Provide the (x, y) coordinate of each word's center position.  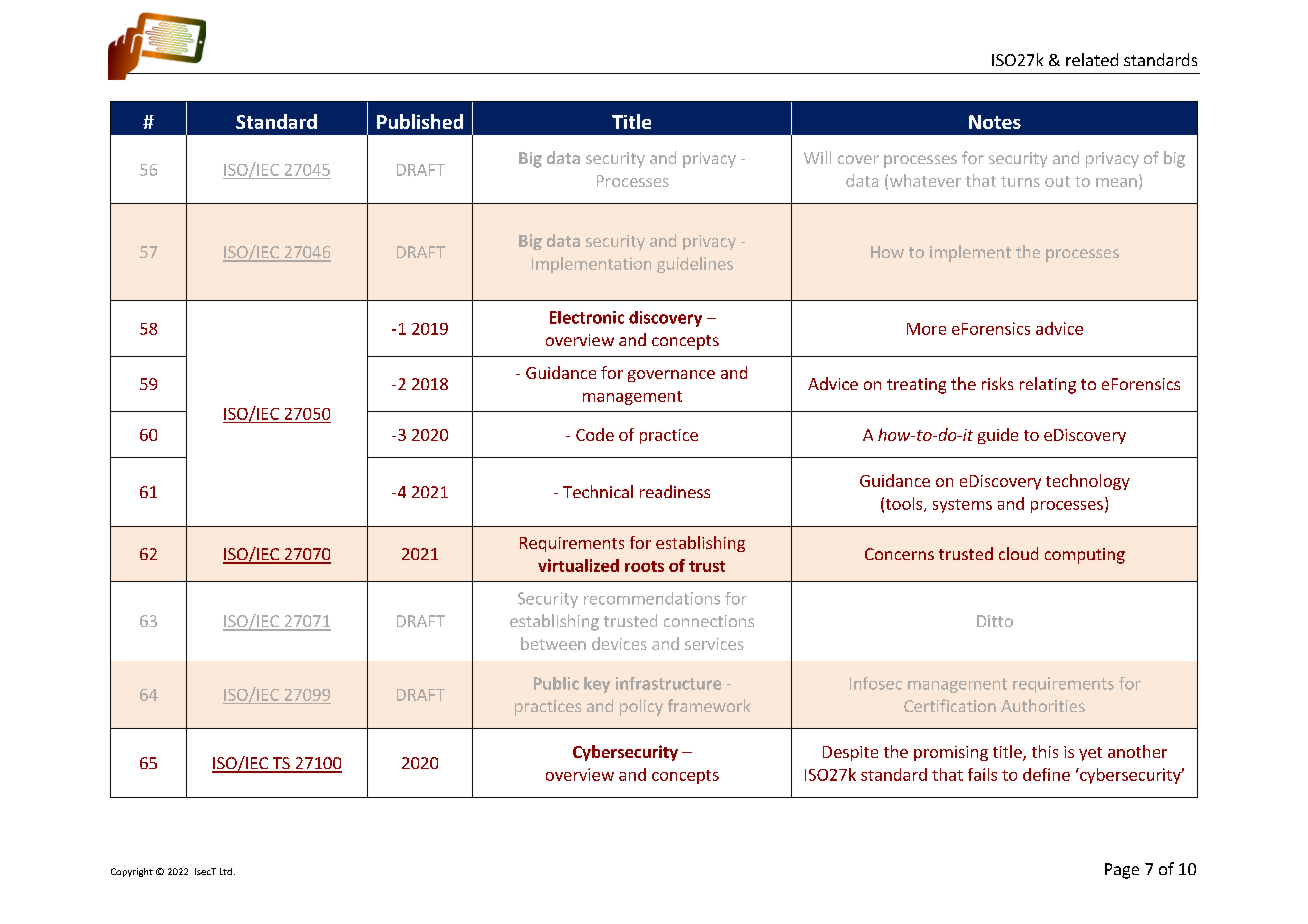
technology (1088, 482)
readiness (675, 491)
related (1092, 59)
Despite (850, 753)
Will (817, 157)
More (926, 329)
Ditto (995, 621)
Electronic (587, 317)
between (553, 643)
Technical (598, 491)
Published (420, 121)
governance (671, 376)
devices (619, 643)
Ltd (226, 871)
